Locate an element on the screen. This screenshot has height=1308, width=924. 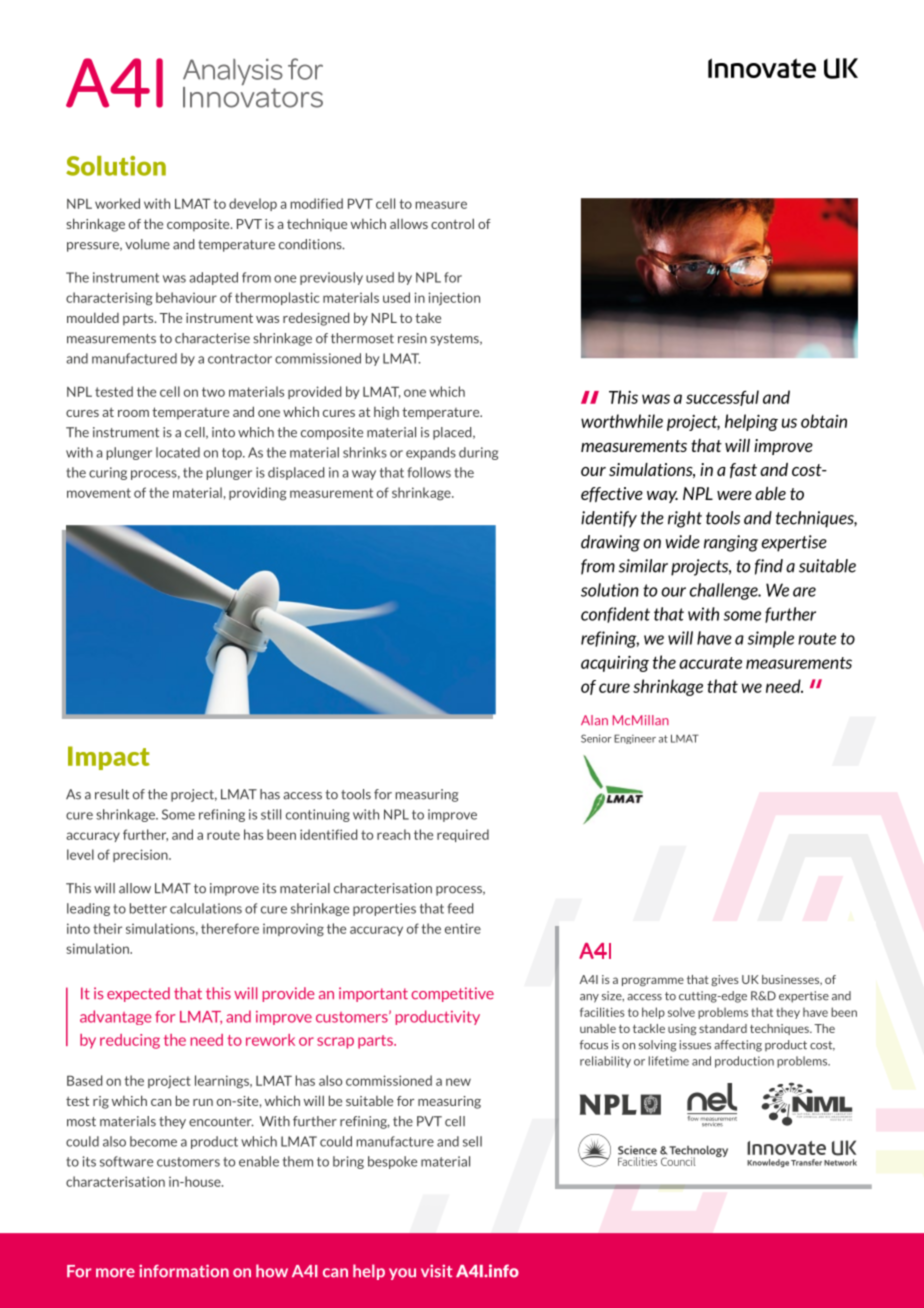
volume is located at coordinates (147, 244).
